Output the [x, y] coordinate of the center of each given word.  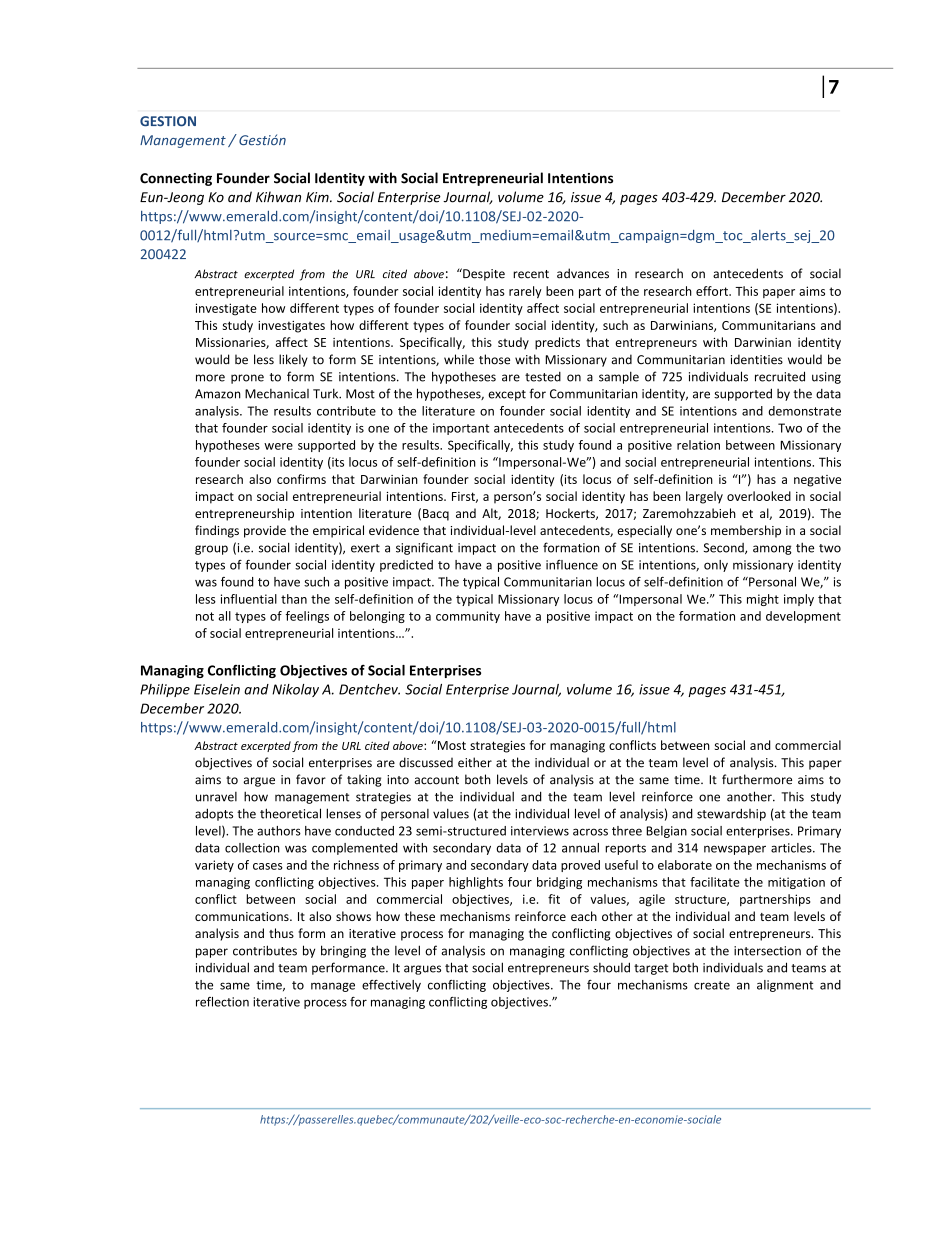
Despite [483, 274]
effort [713, 291]
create [712, 985]
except [507, 395]
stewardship [731, 814]
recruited [780, 376]
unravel [216, 797]
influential [249, 599]
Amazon [218, 394]
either [475, 762]
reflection [222, 1002]
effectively [391, 986]
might [763, 600]
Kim [318, 197]
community [468, 617]
